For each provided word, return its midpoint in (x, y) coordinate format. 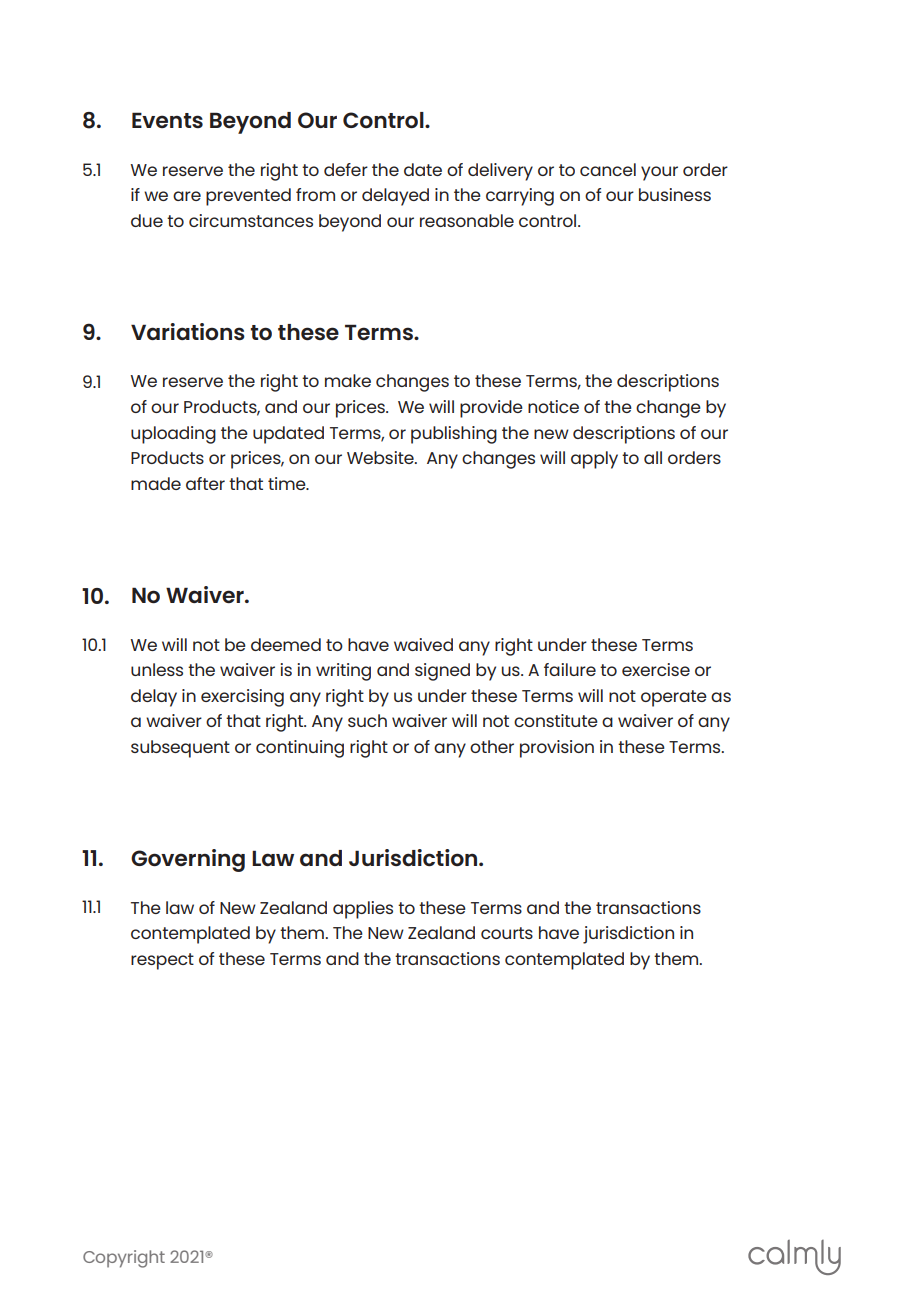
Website (381, 457)
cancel (608, 169)
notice (553, 406)
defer (346, 169)
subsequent (180, 749)
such (367, 720)
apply (594, 460)
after (205, 483)
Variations (188, 331)
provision (557, 749)
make (348, 380)
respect (162, 961)
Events (167, 120)
